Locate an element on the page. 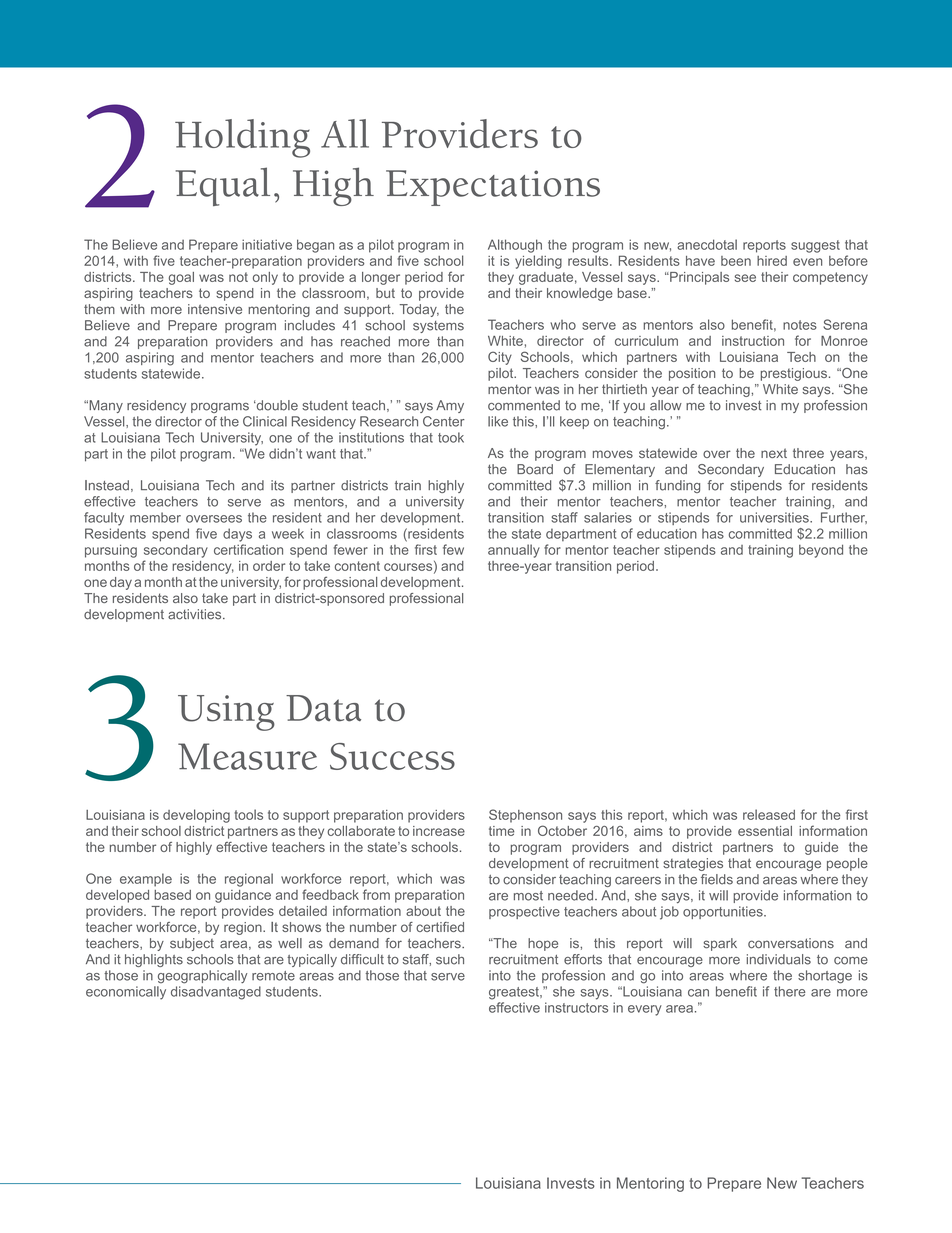 The image size is (952, 1233). Success is located at coordinates (392, 756).
